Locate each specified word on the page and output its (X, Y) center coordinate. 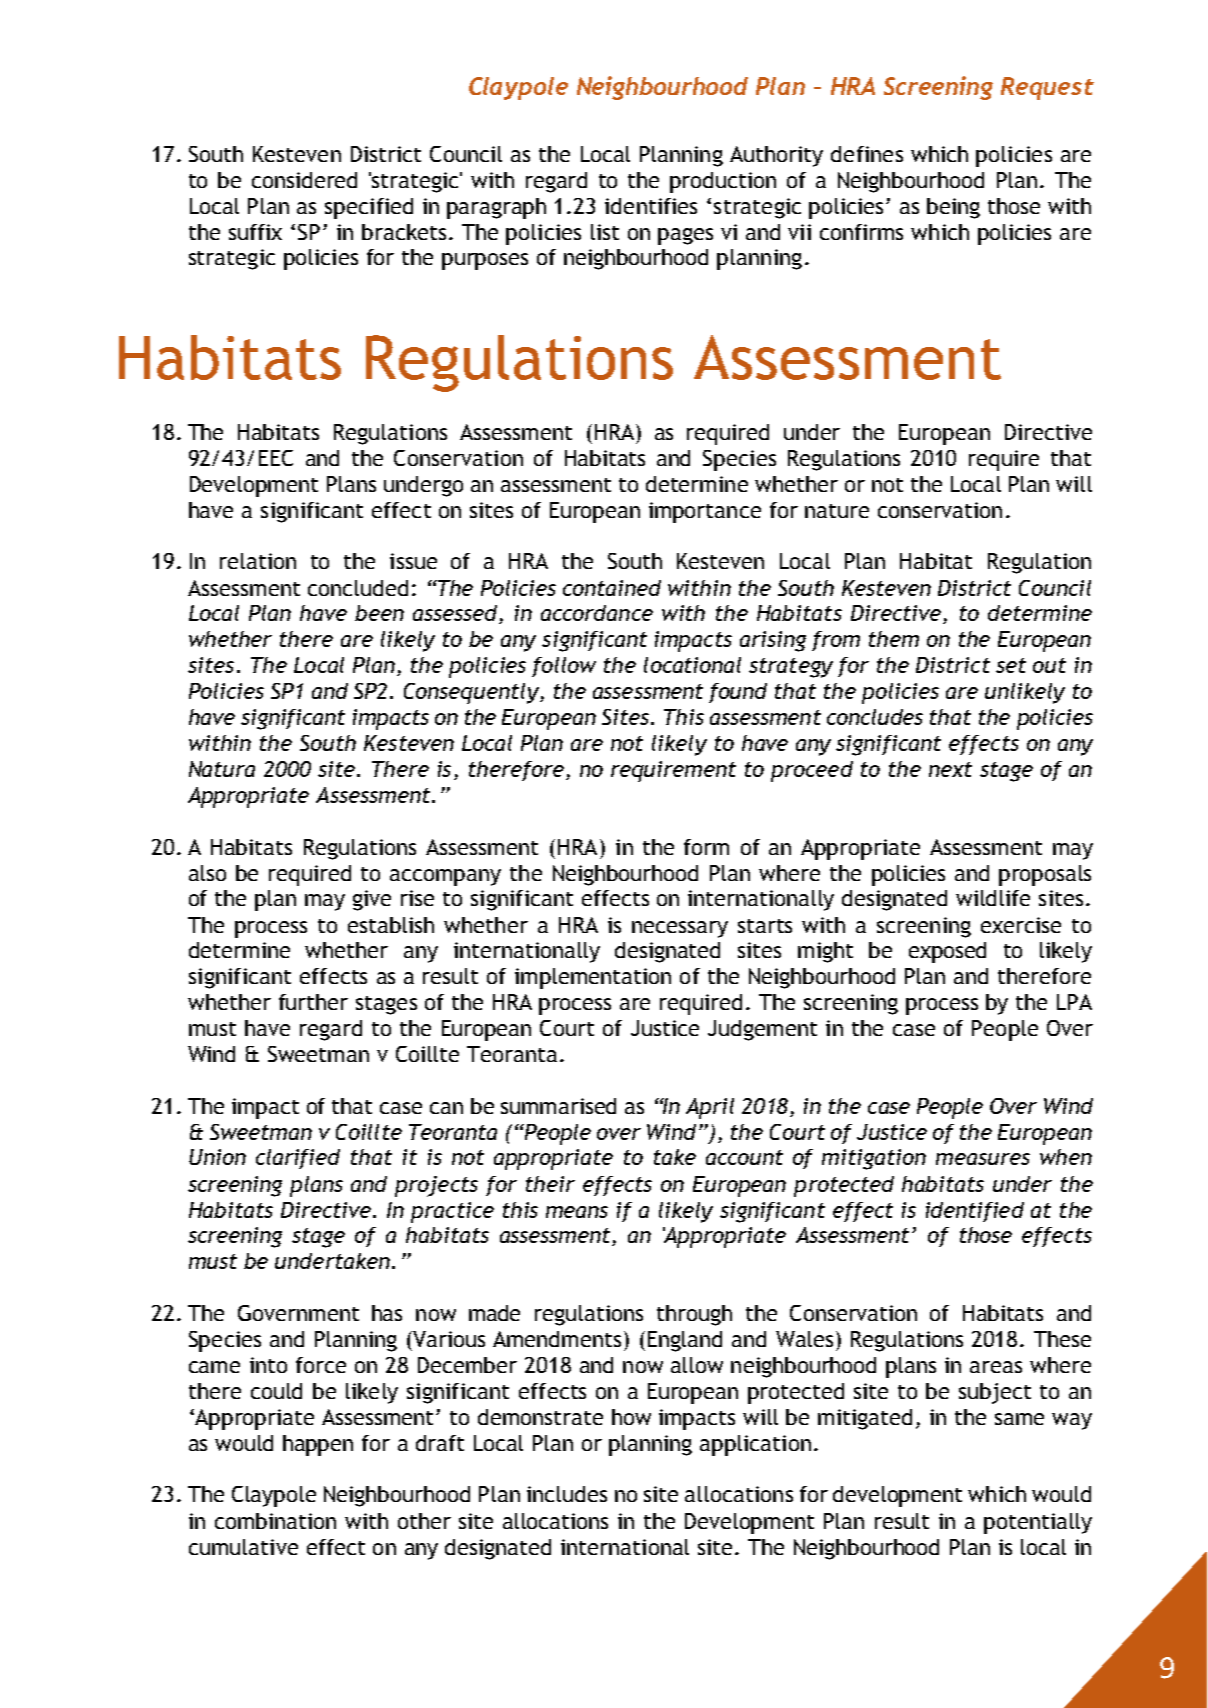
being (953, 208)
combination (275, 1521)
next (950, 769)
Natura (222, 769)
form (706, 847)
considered (304, 180)
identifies (651, 206)
